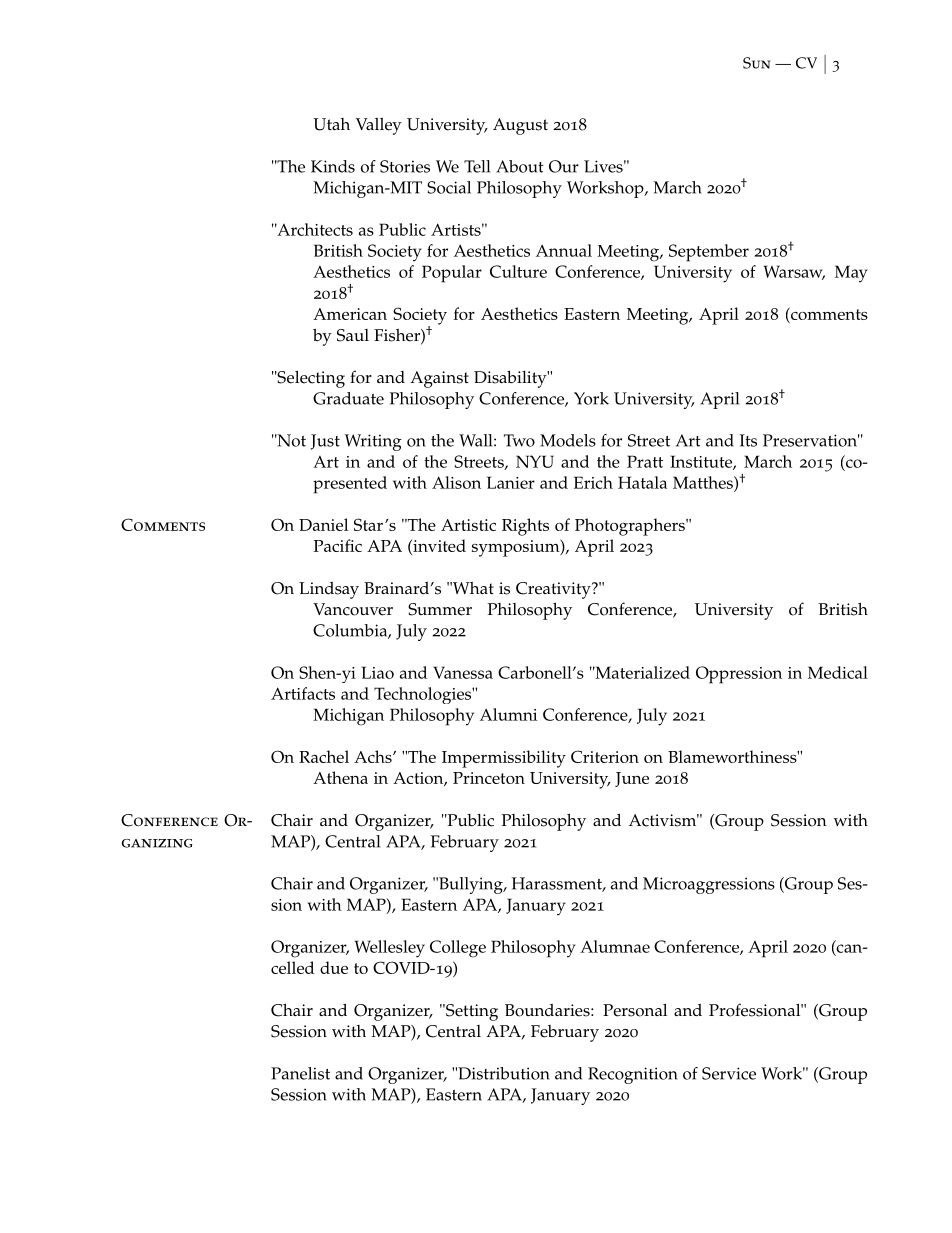 The image size is (952, 1233). Describe the element at coordinates (554, 590) in the screenshot. I see `Creativity` at that location.
